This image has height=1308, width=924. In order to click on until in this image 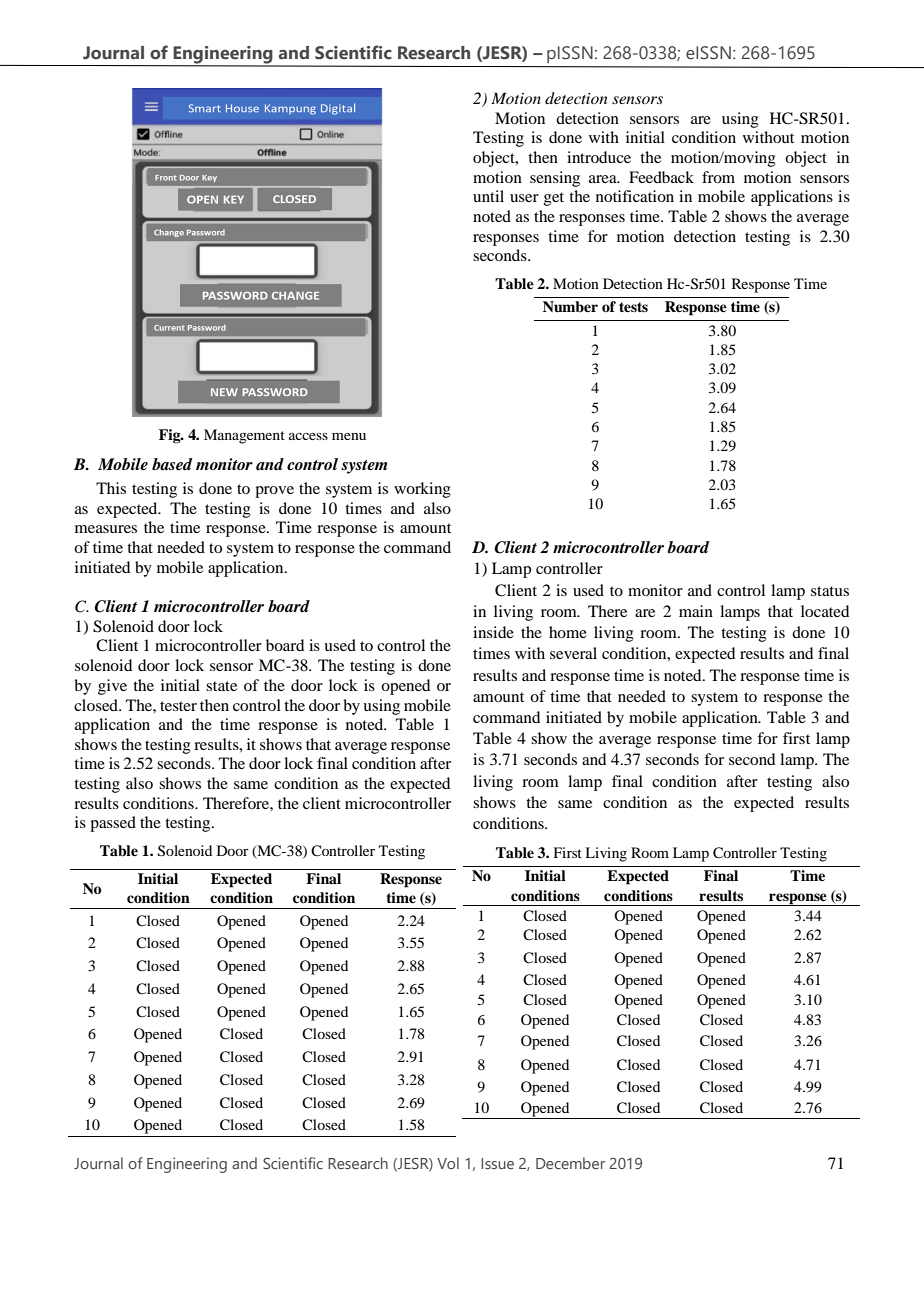, I will do `click(488, 196)`.
